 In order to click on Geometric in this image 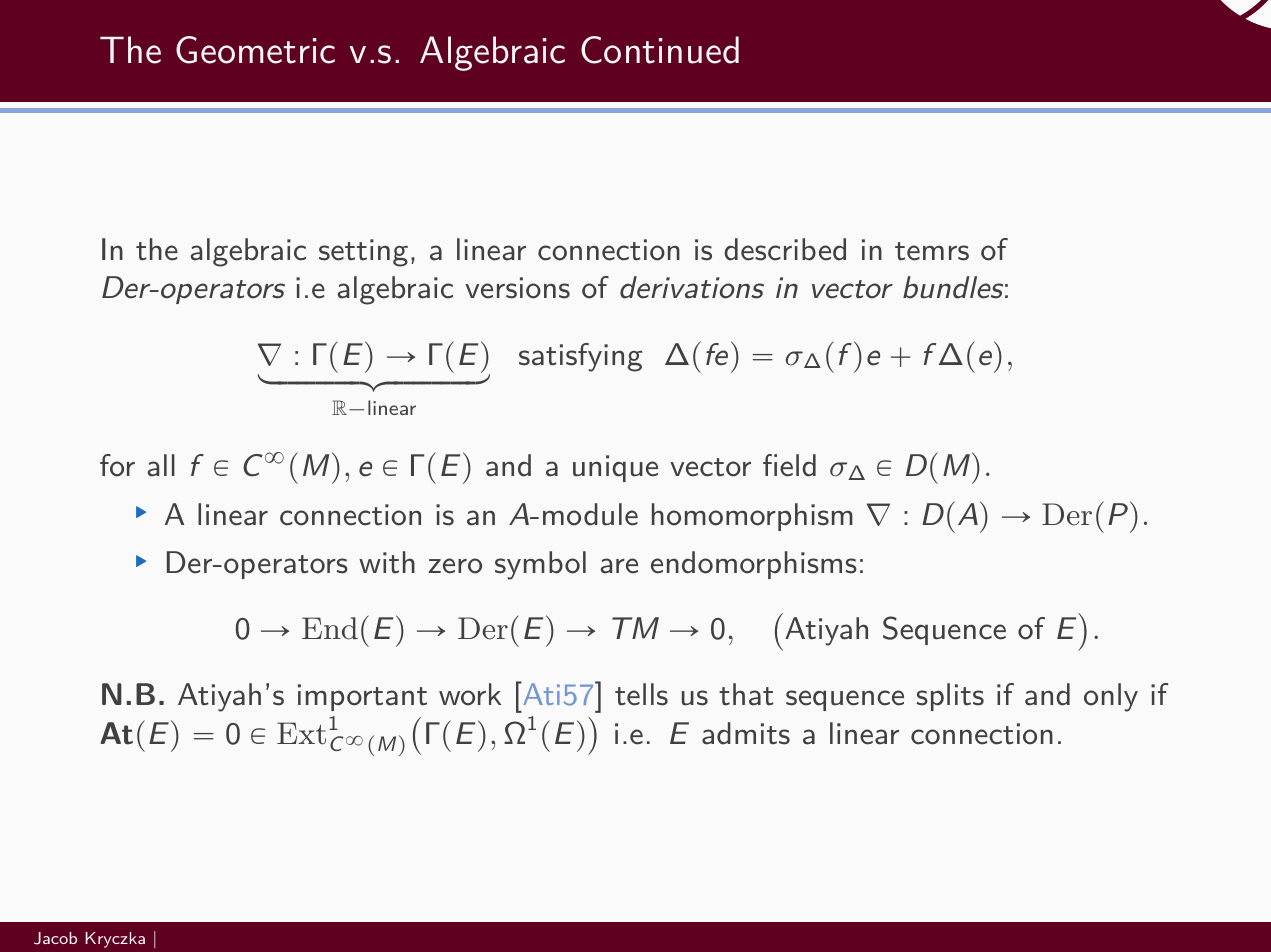, I will do `click(255, 50)`.
